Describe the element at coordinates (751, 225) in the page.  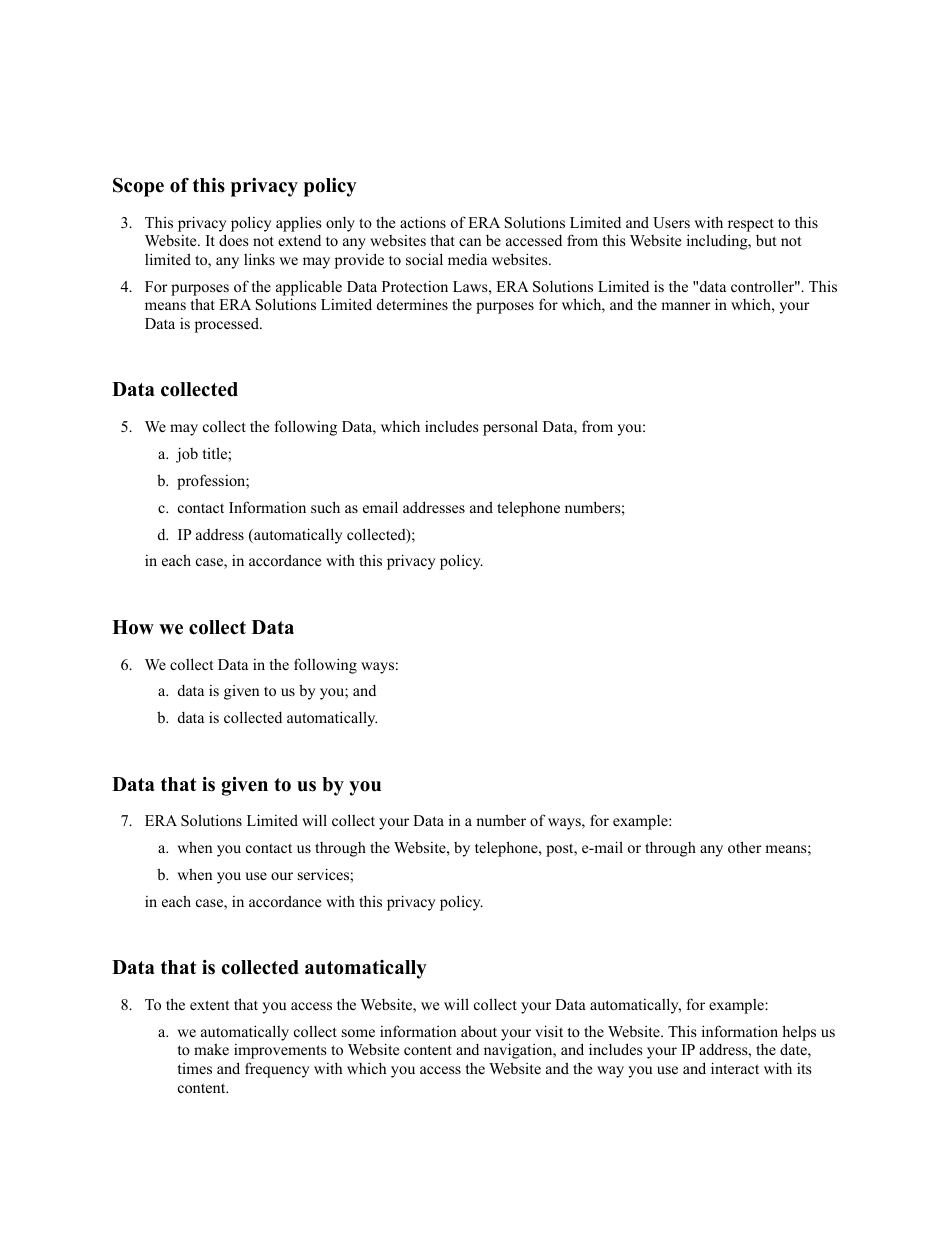
I see `respect` at that location.
